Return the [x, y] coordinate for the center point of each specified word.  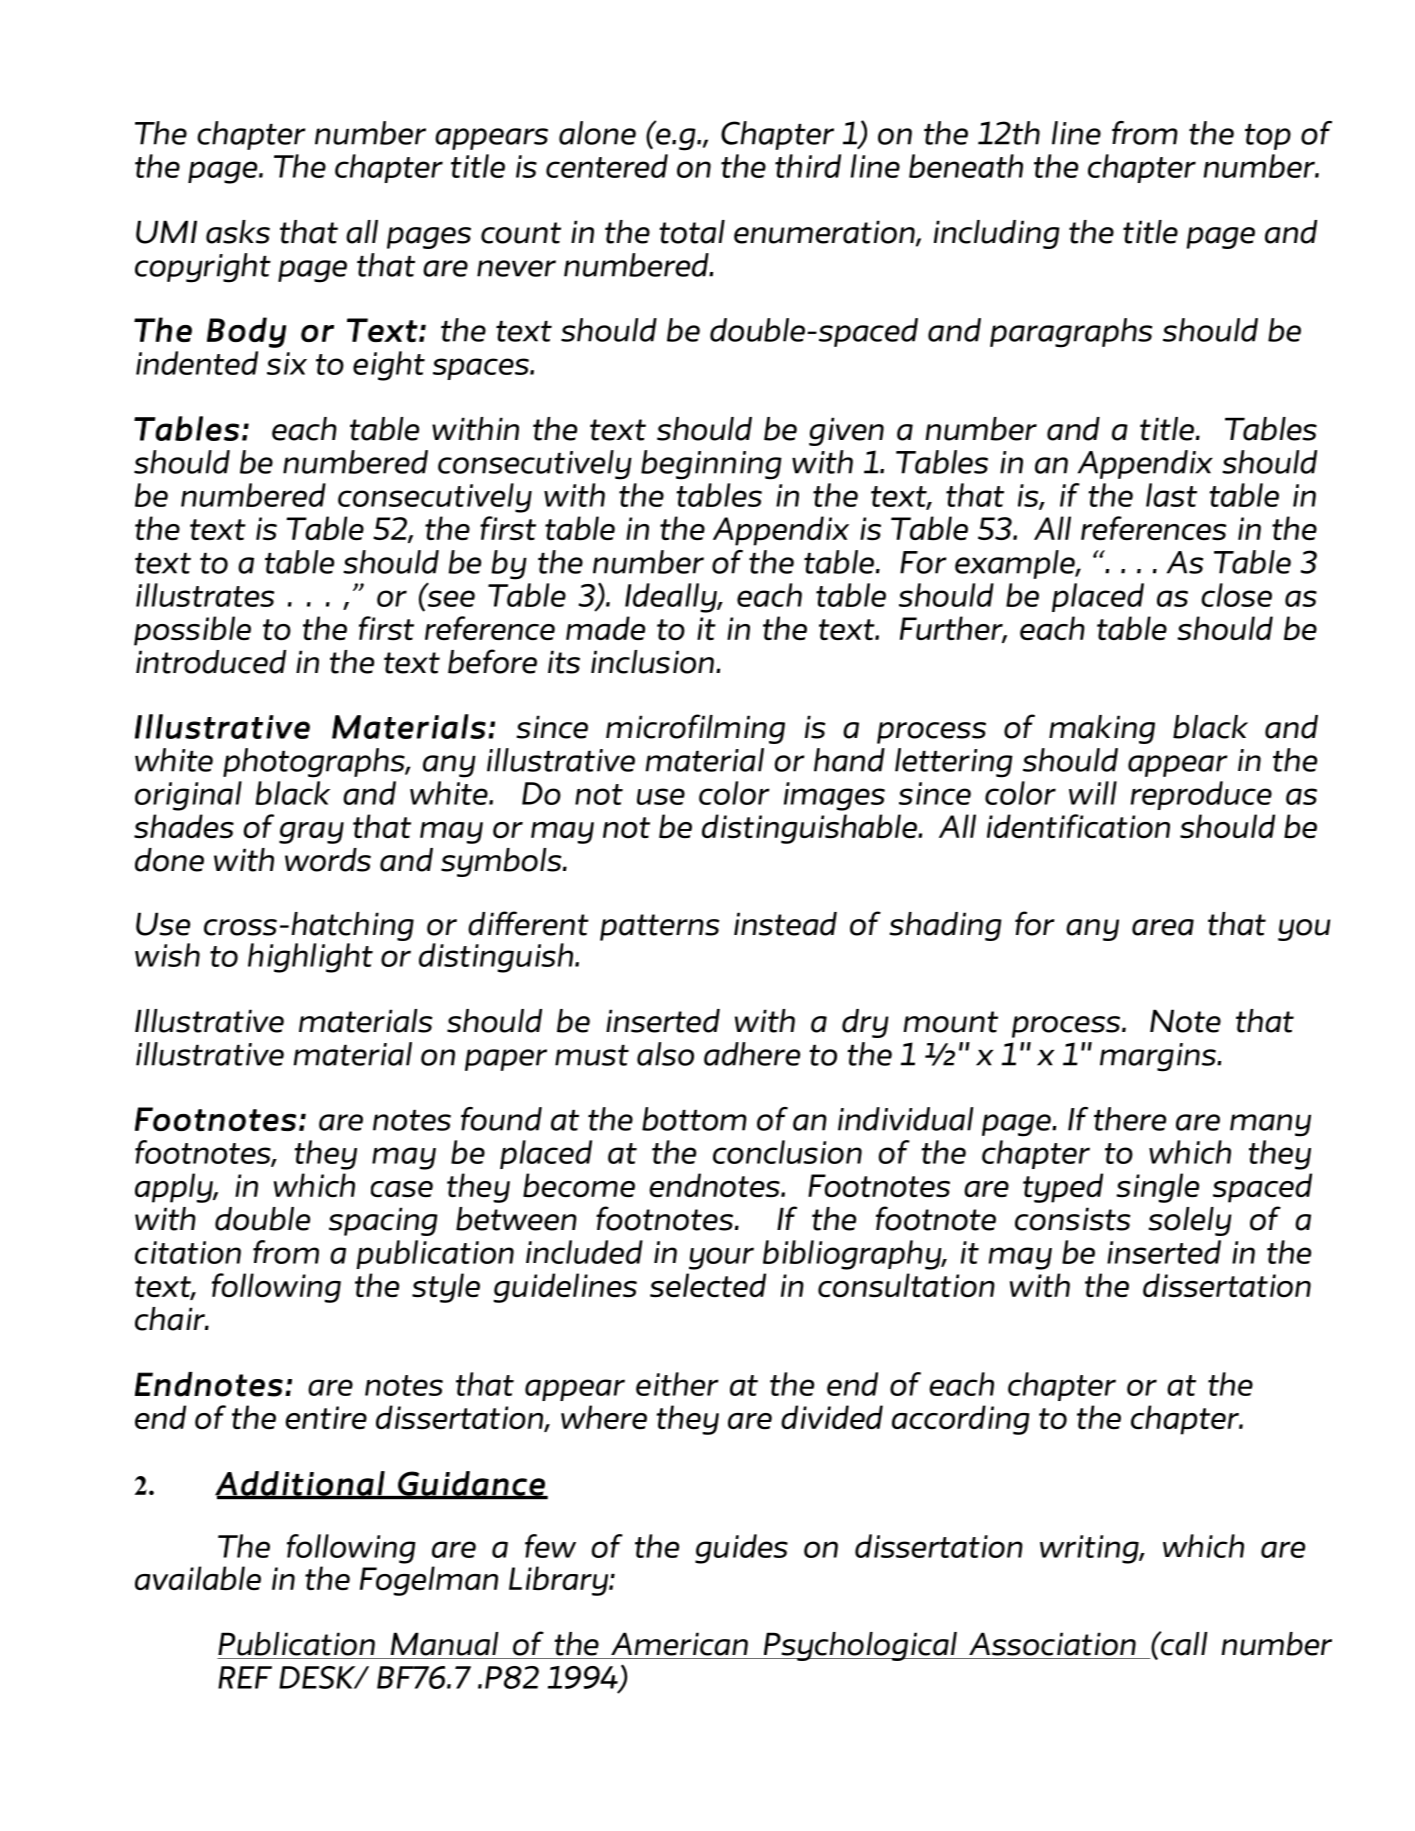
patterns [660, 927]
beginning [711, 465]
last [1171, 495]
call [1183, 1643]
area [1163, 927]
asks [238, 232]
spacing [383, 1221]
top [1268, 137]
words [328, 860]
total [692, 232]
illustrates [205, 595]
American [679, 1644]
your [721, 1258]
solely [1190, 1221]
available [198, 1578]
